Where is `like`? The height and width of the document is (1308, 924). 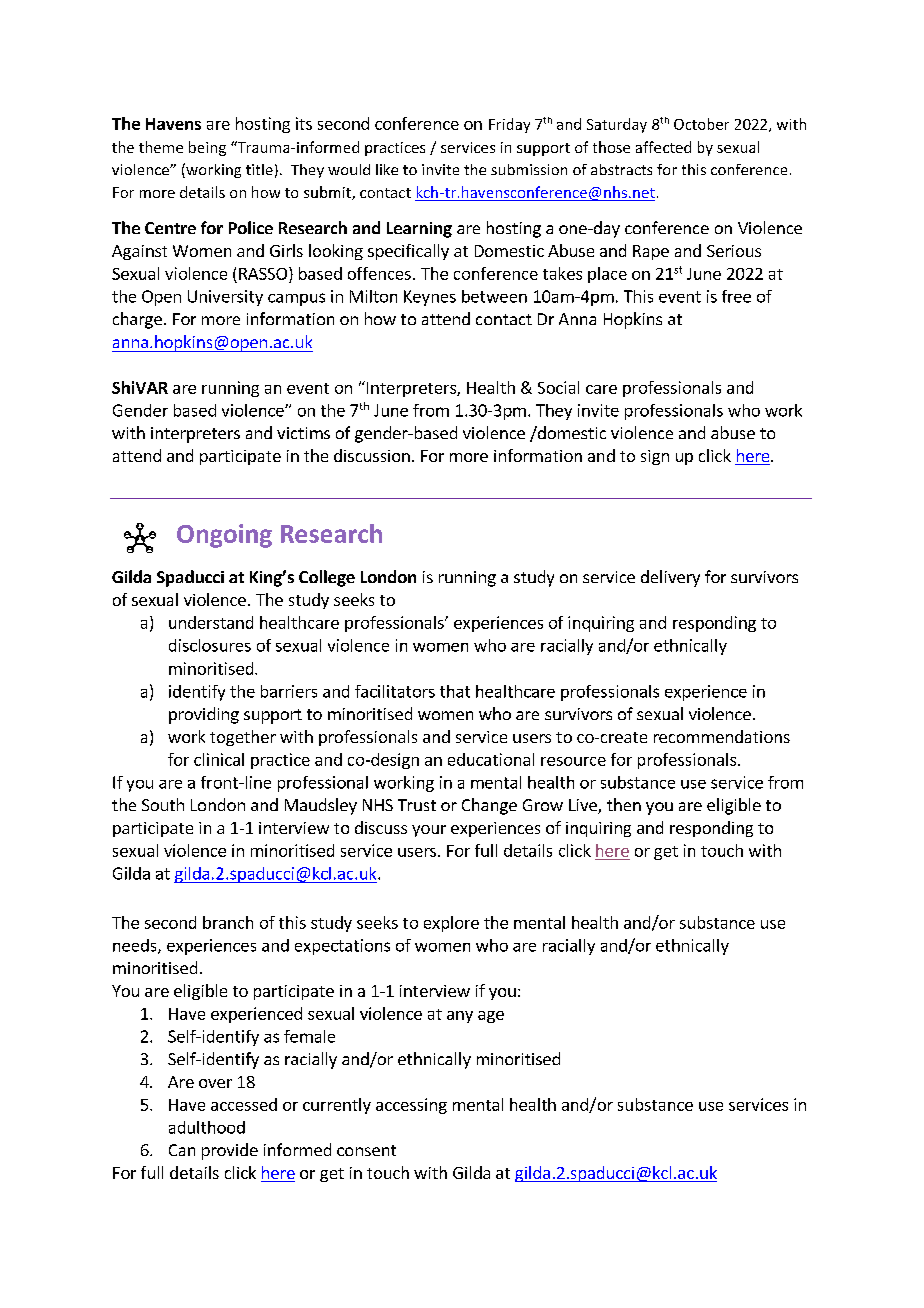 like is located at coordinates (387, 169).
